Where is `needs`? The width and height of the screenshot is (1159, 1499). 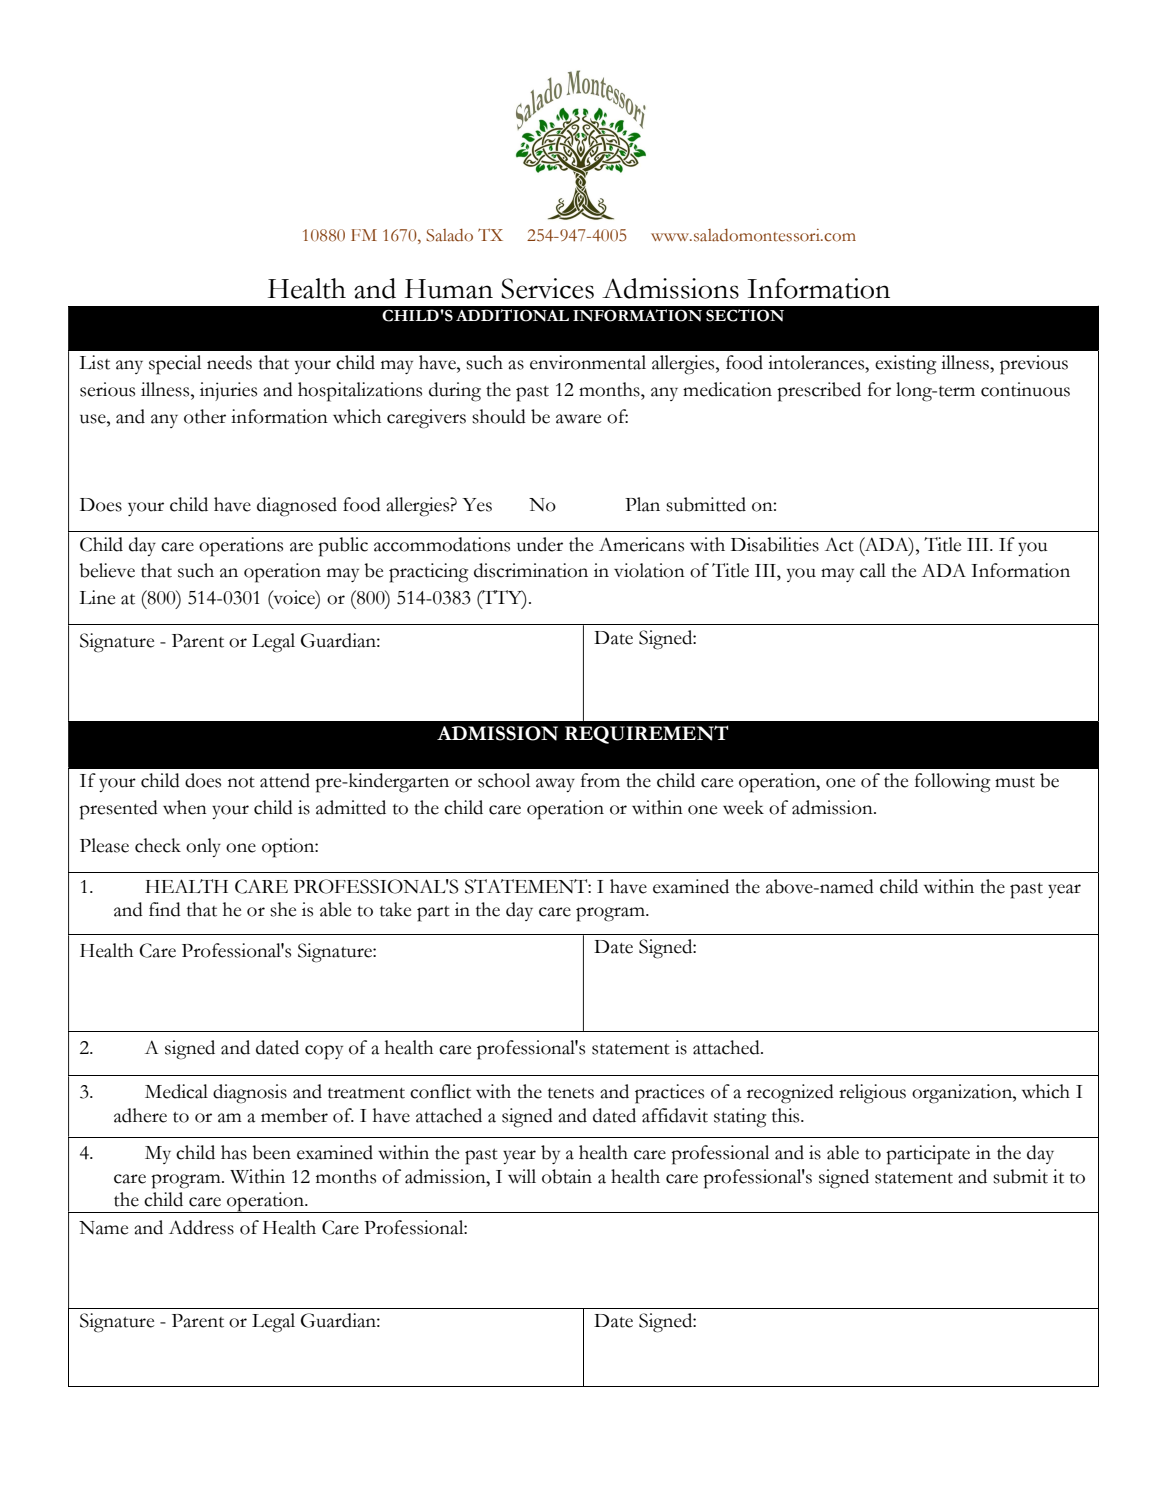 needs is located at coordinates (229, 362).
